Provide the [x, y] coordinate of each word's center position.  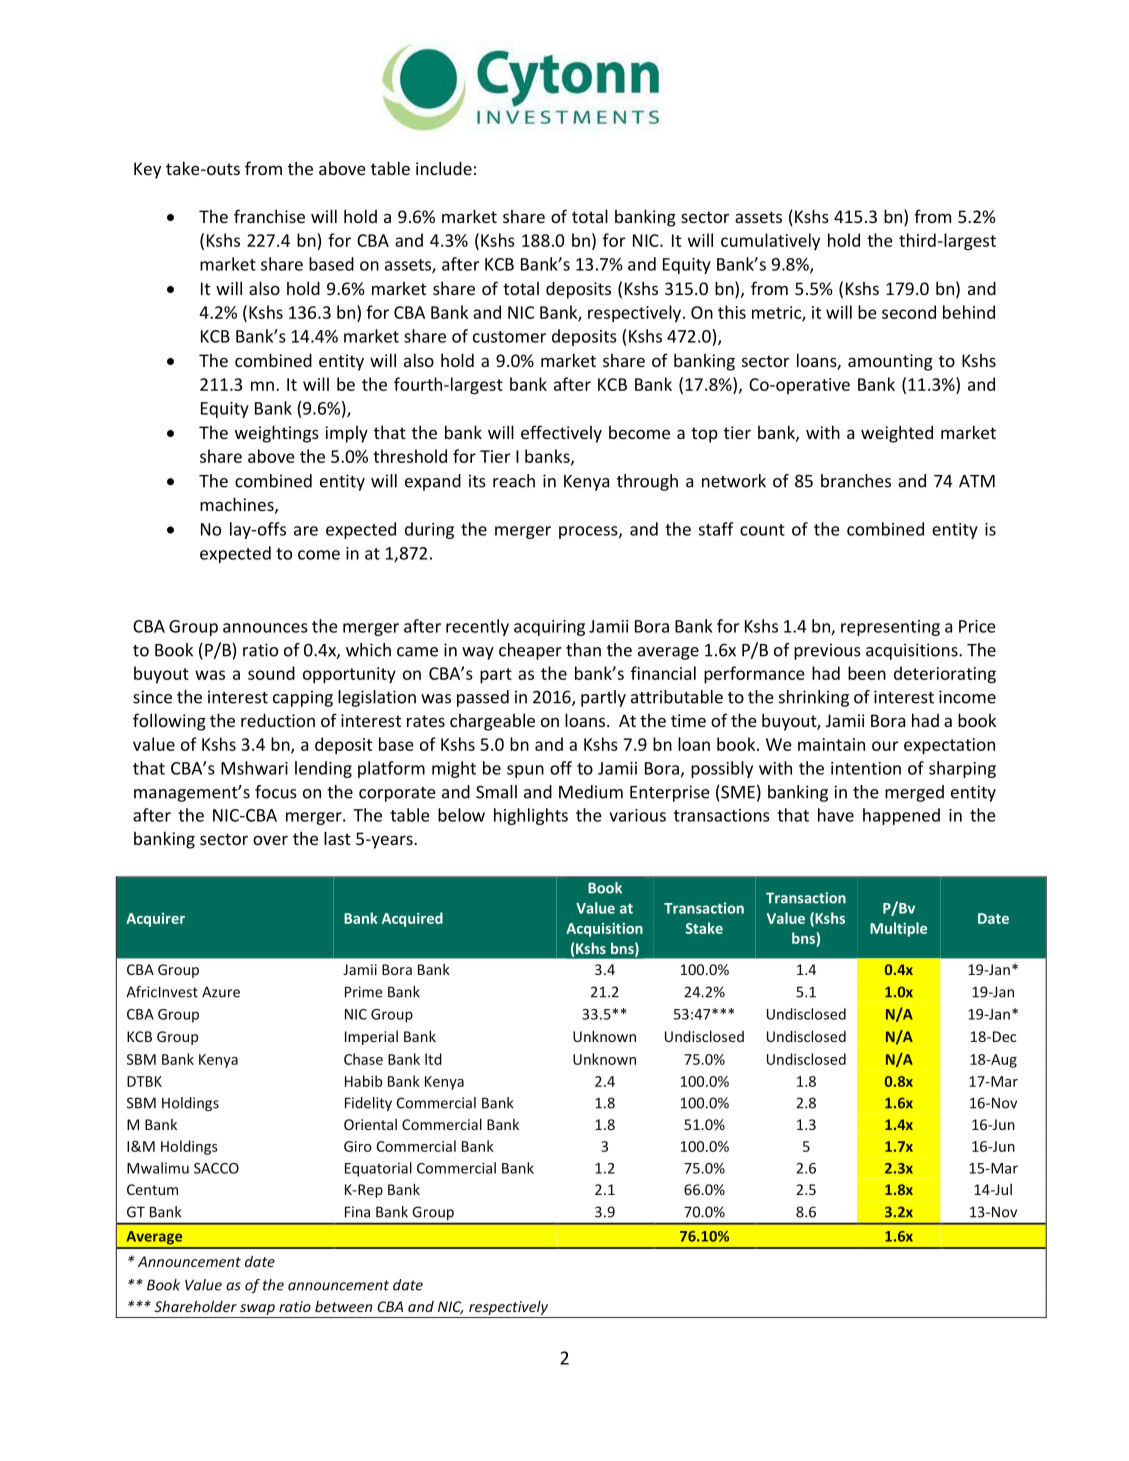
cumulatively [770, 241]
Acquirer [155, 920]
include [444, 168]
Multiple [898, 929]
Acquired [412, 919]
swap [257, 1309]
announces [265, 628]
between [343, 1306]
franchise [269, 216]
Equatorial [378, 1169]
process [589, 532]
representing [890, 628]
